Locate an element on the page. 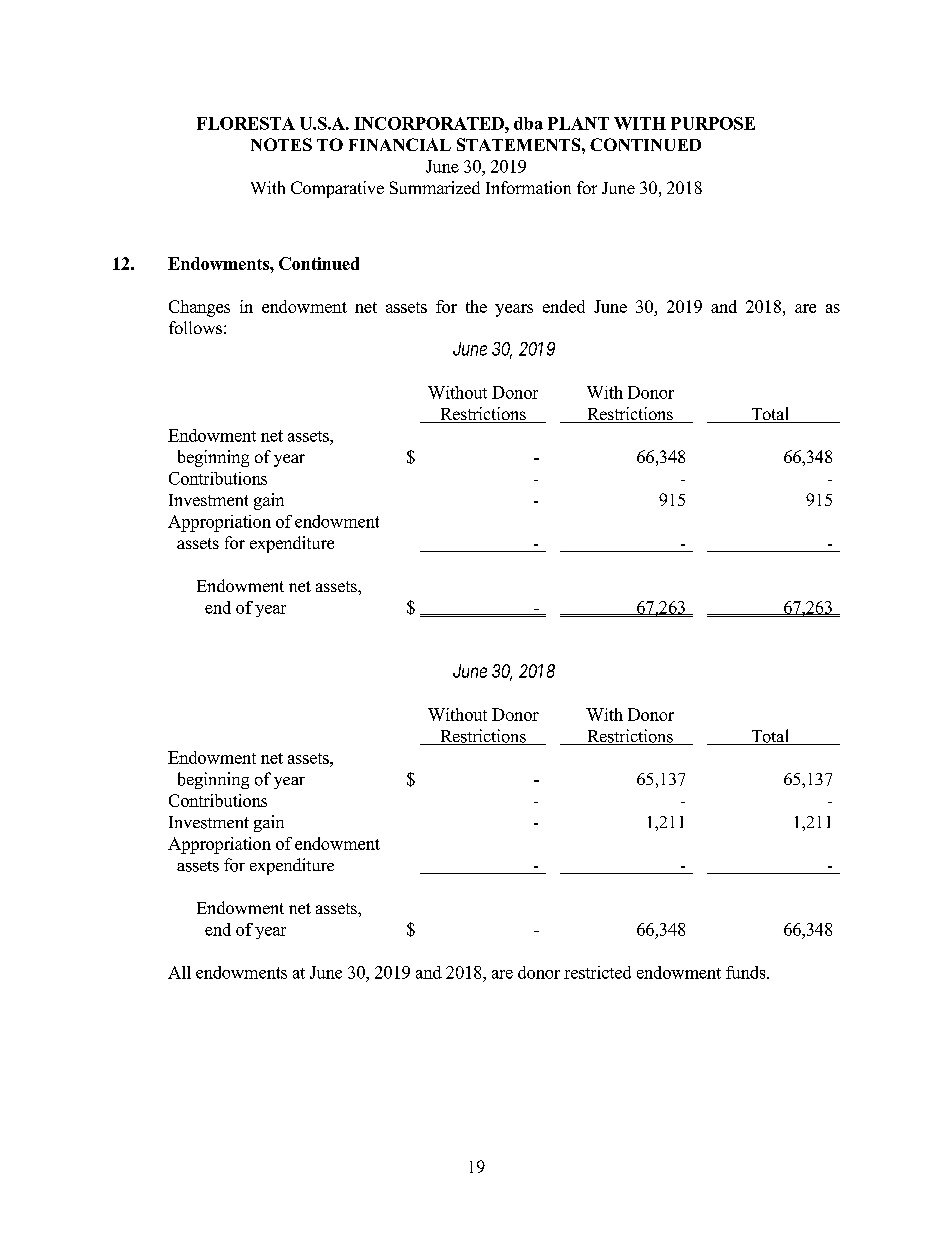 Image resolution: width=952 pixels, height=1233 pixels. funds is located at coordinates (747, 972).
